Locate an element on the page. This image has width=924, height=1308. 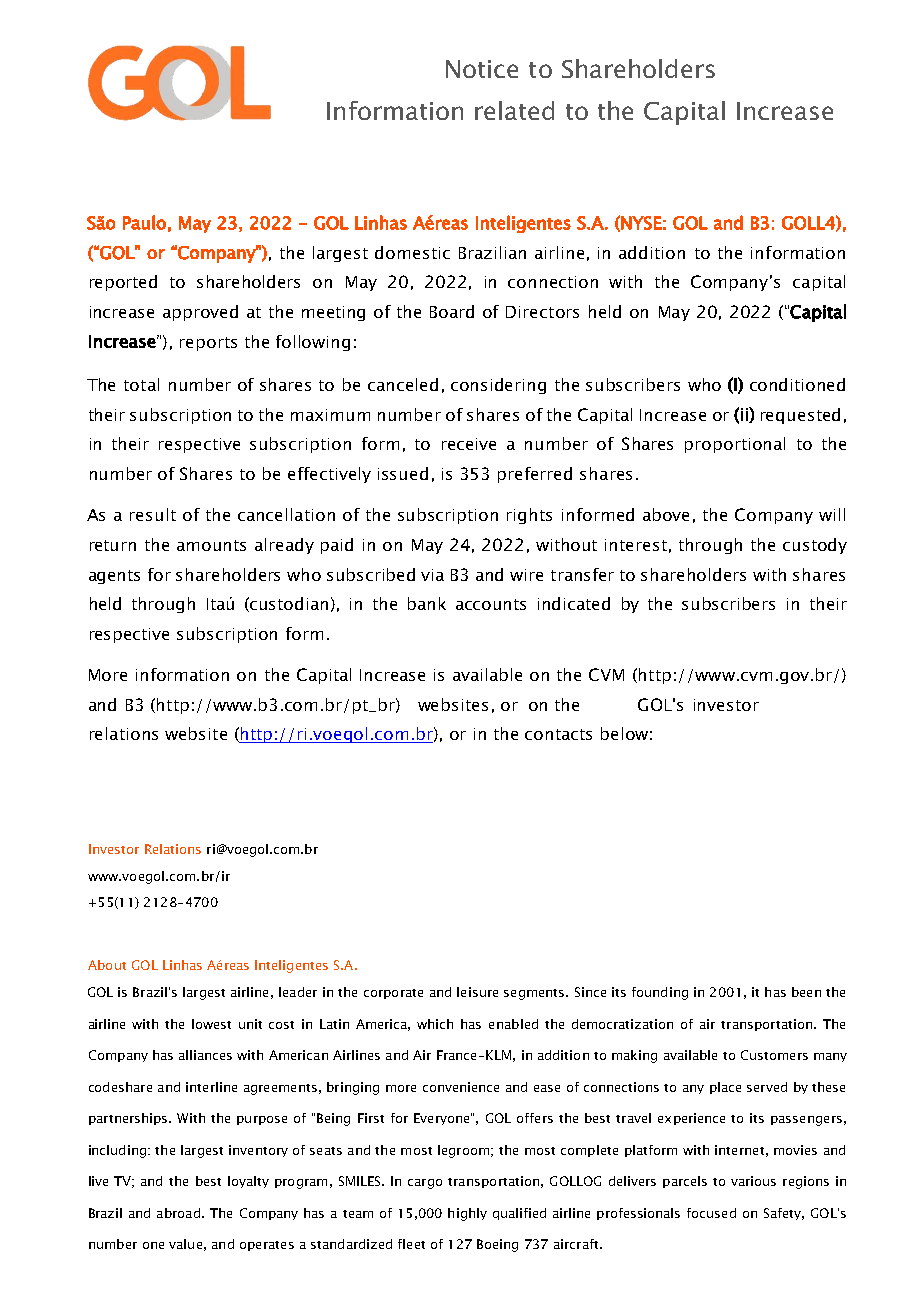
Notice is located at coordinates (482, 69).
